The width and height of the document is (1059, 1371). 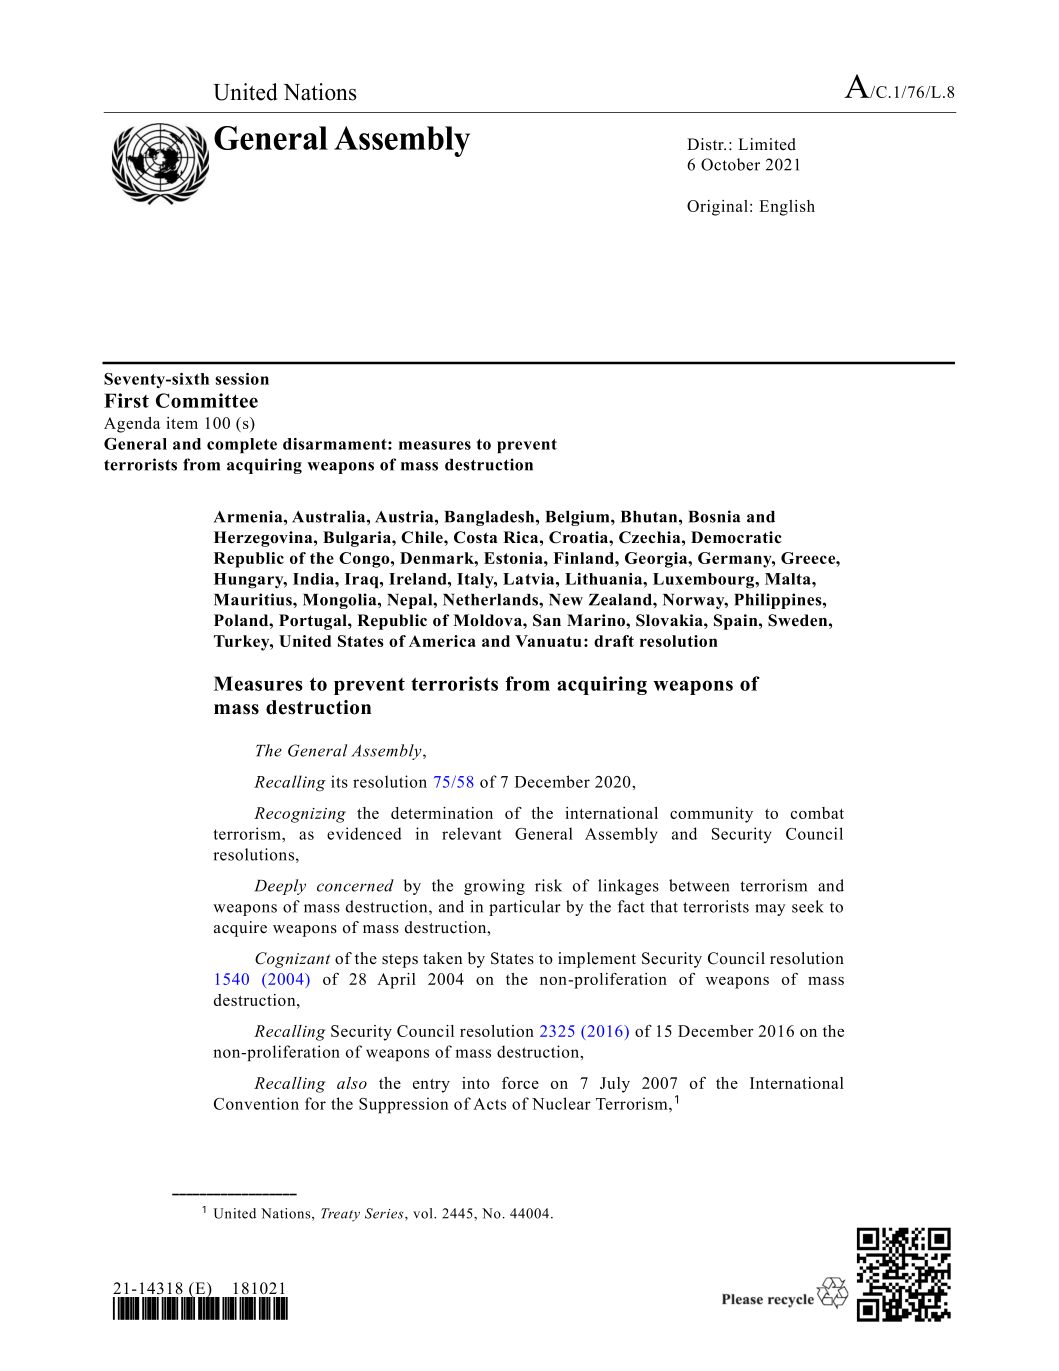 I want to click on session, so click(x=242, y=379).
